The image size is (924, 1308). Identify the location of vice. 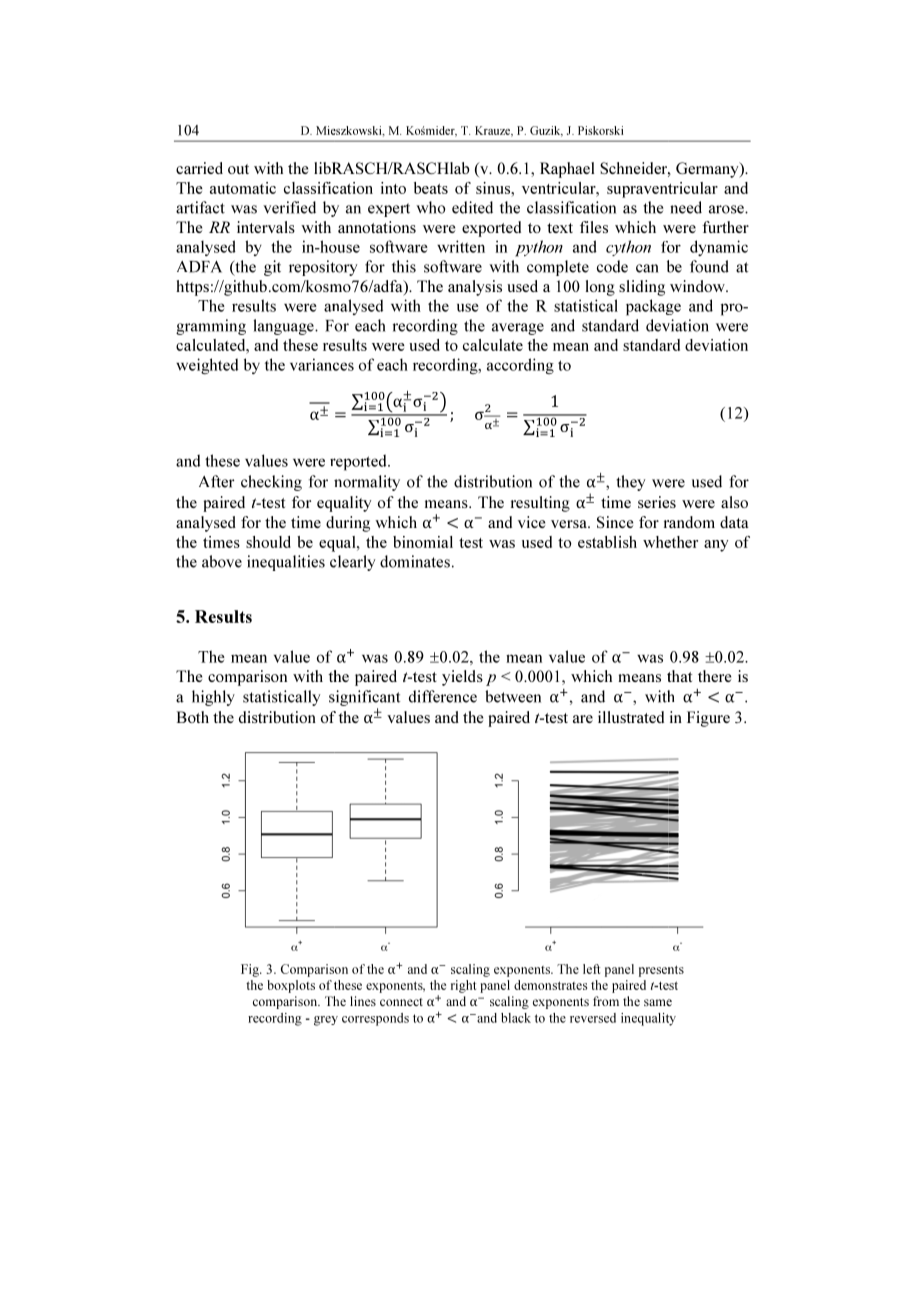
(532, 522).
